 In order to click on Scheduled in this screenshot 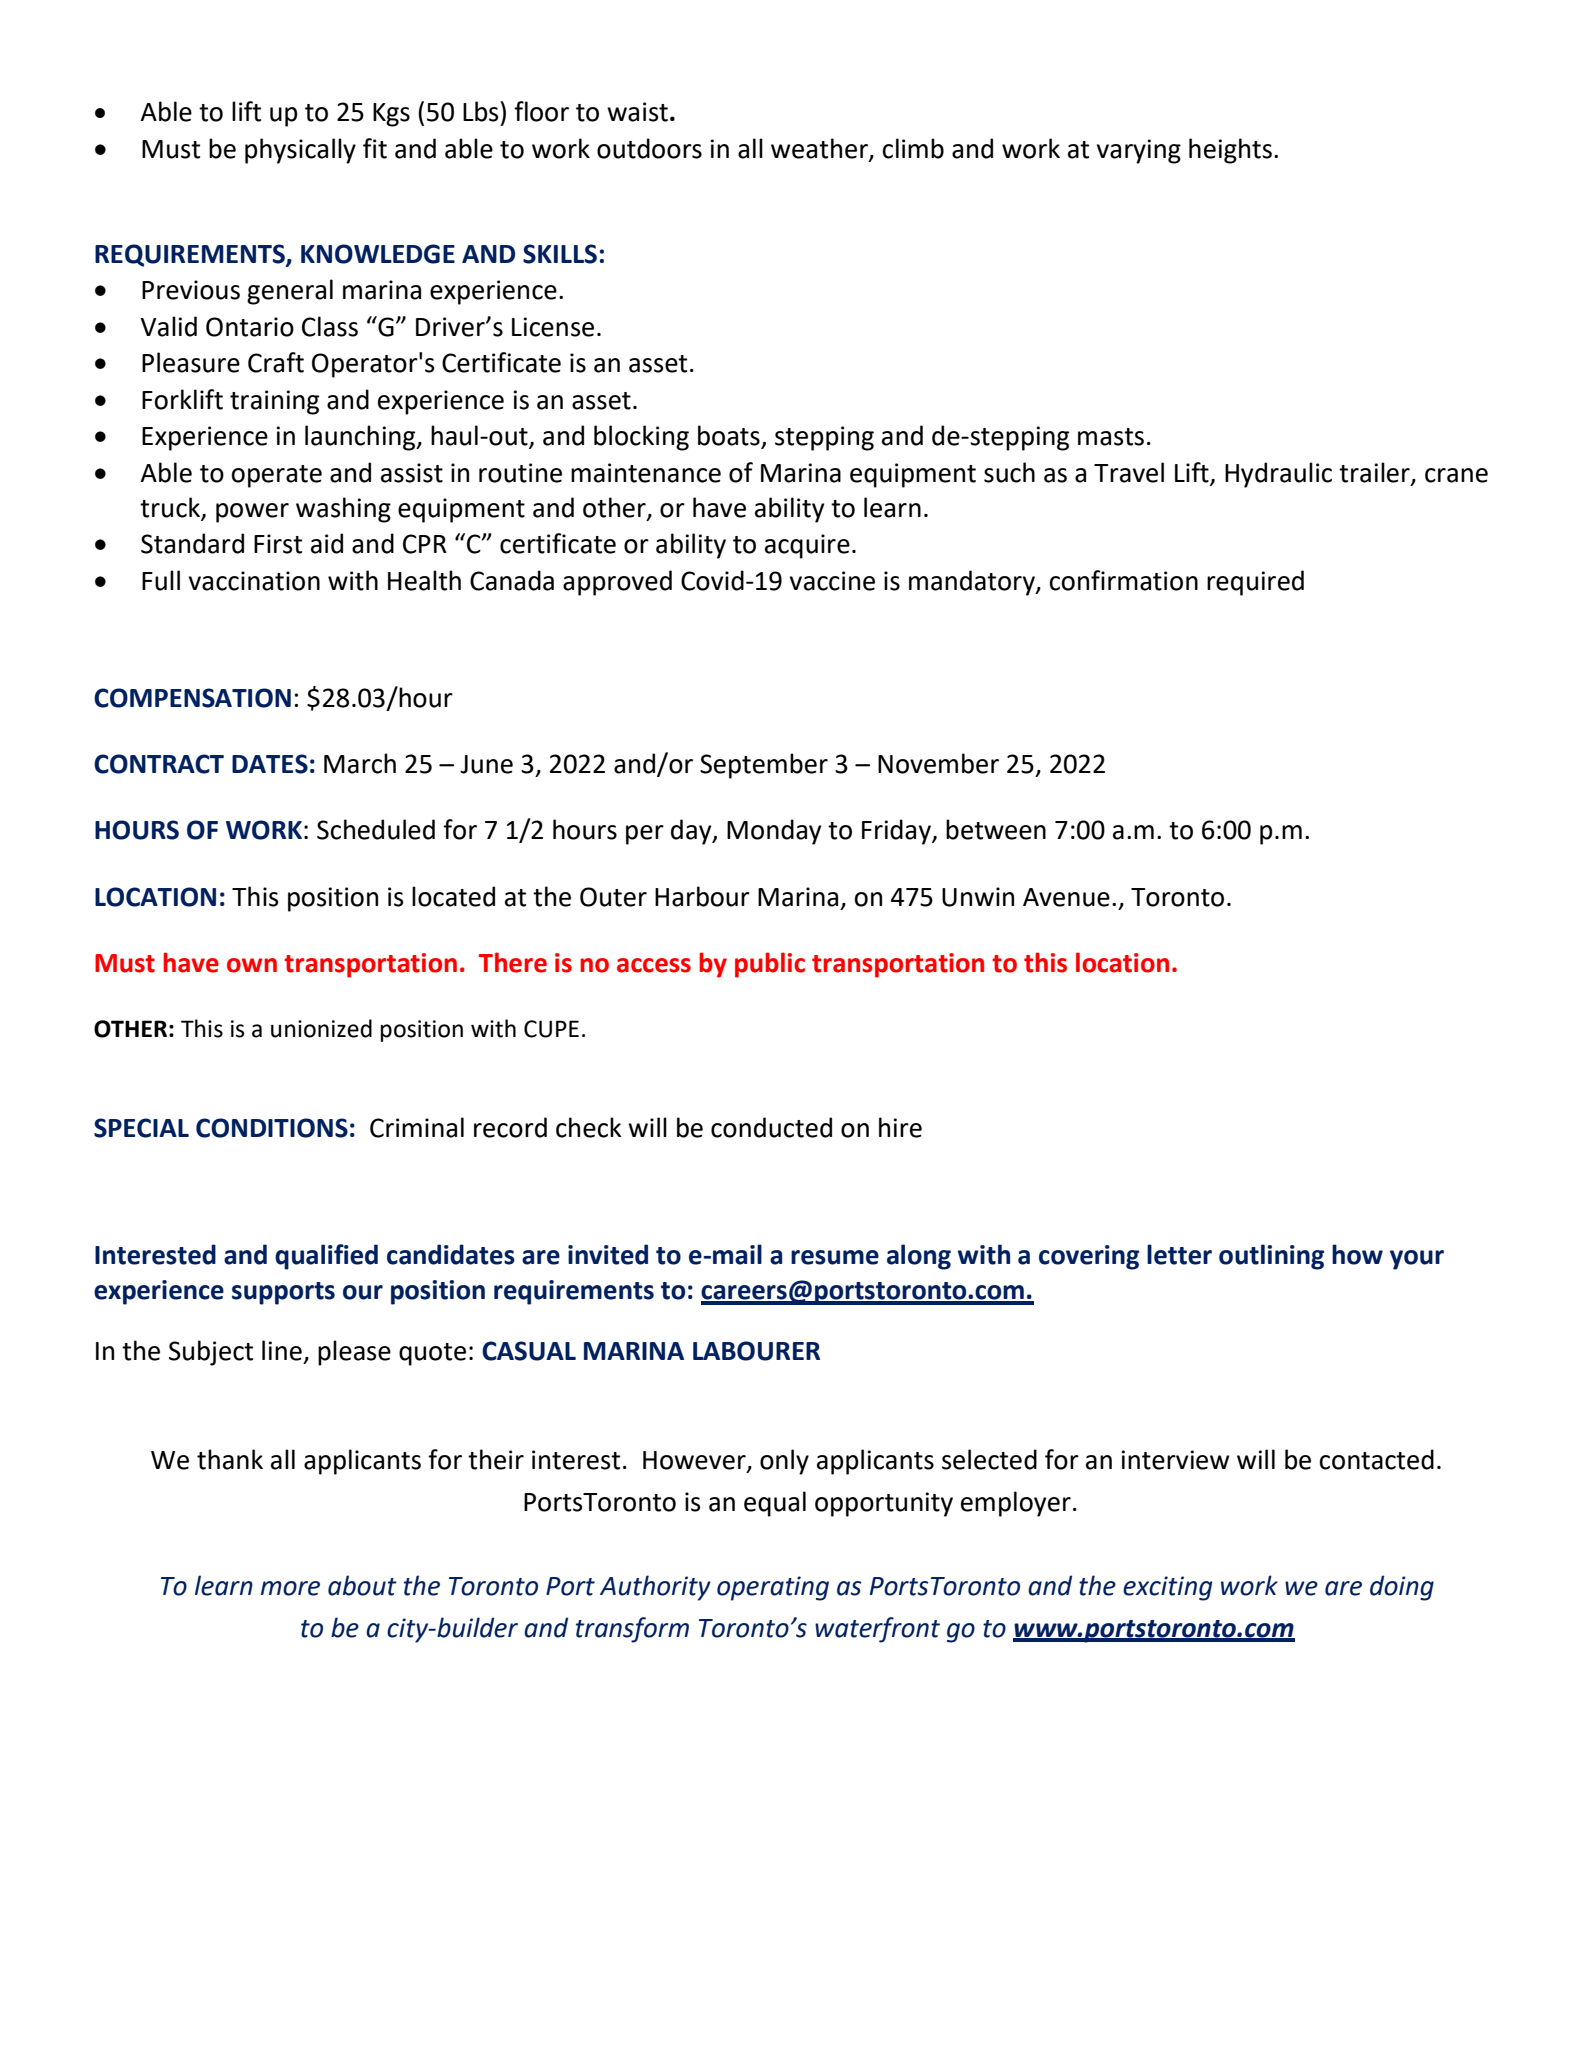, I will do `click(376, 829)`.
